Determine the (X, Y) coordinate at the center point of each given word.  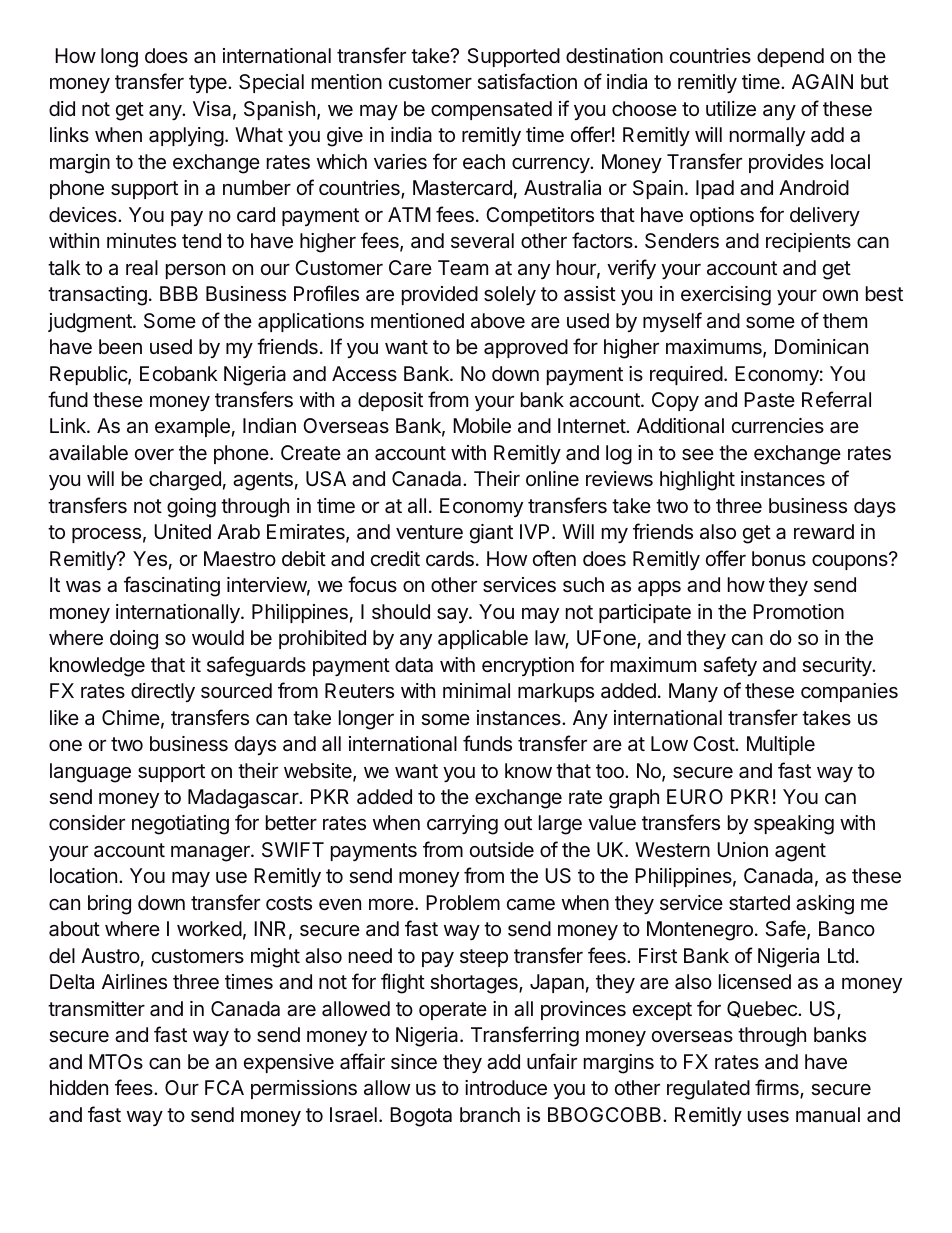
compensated (491, 110)
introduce (506, 1087)
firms (778, 1088)
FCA (224, 1087)
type (209, 84)
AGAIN (822, 81)
